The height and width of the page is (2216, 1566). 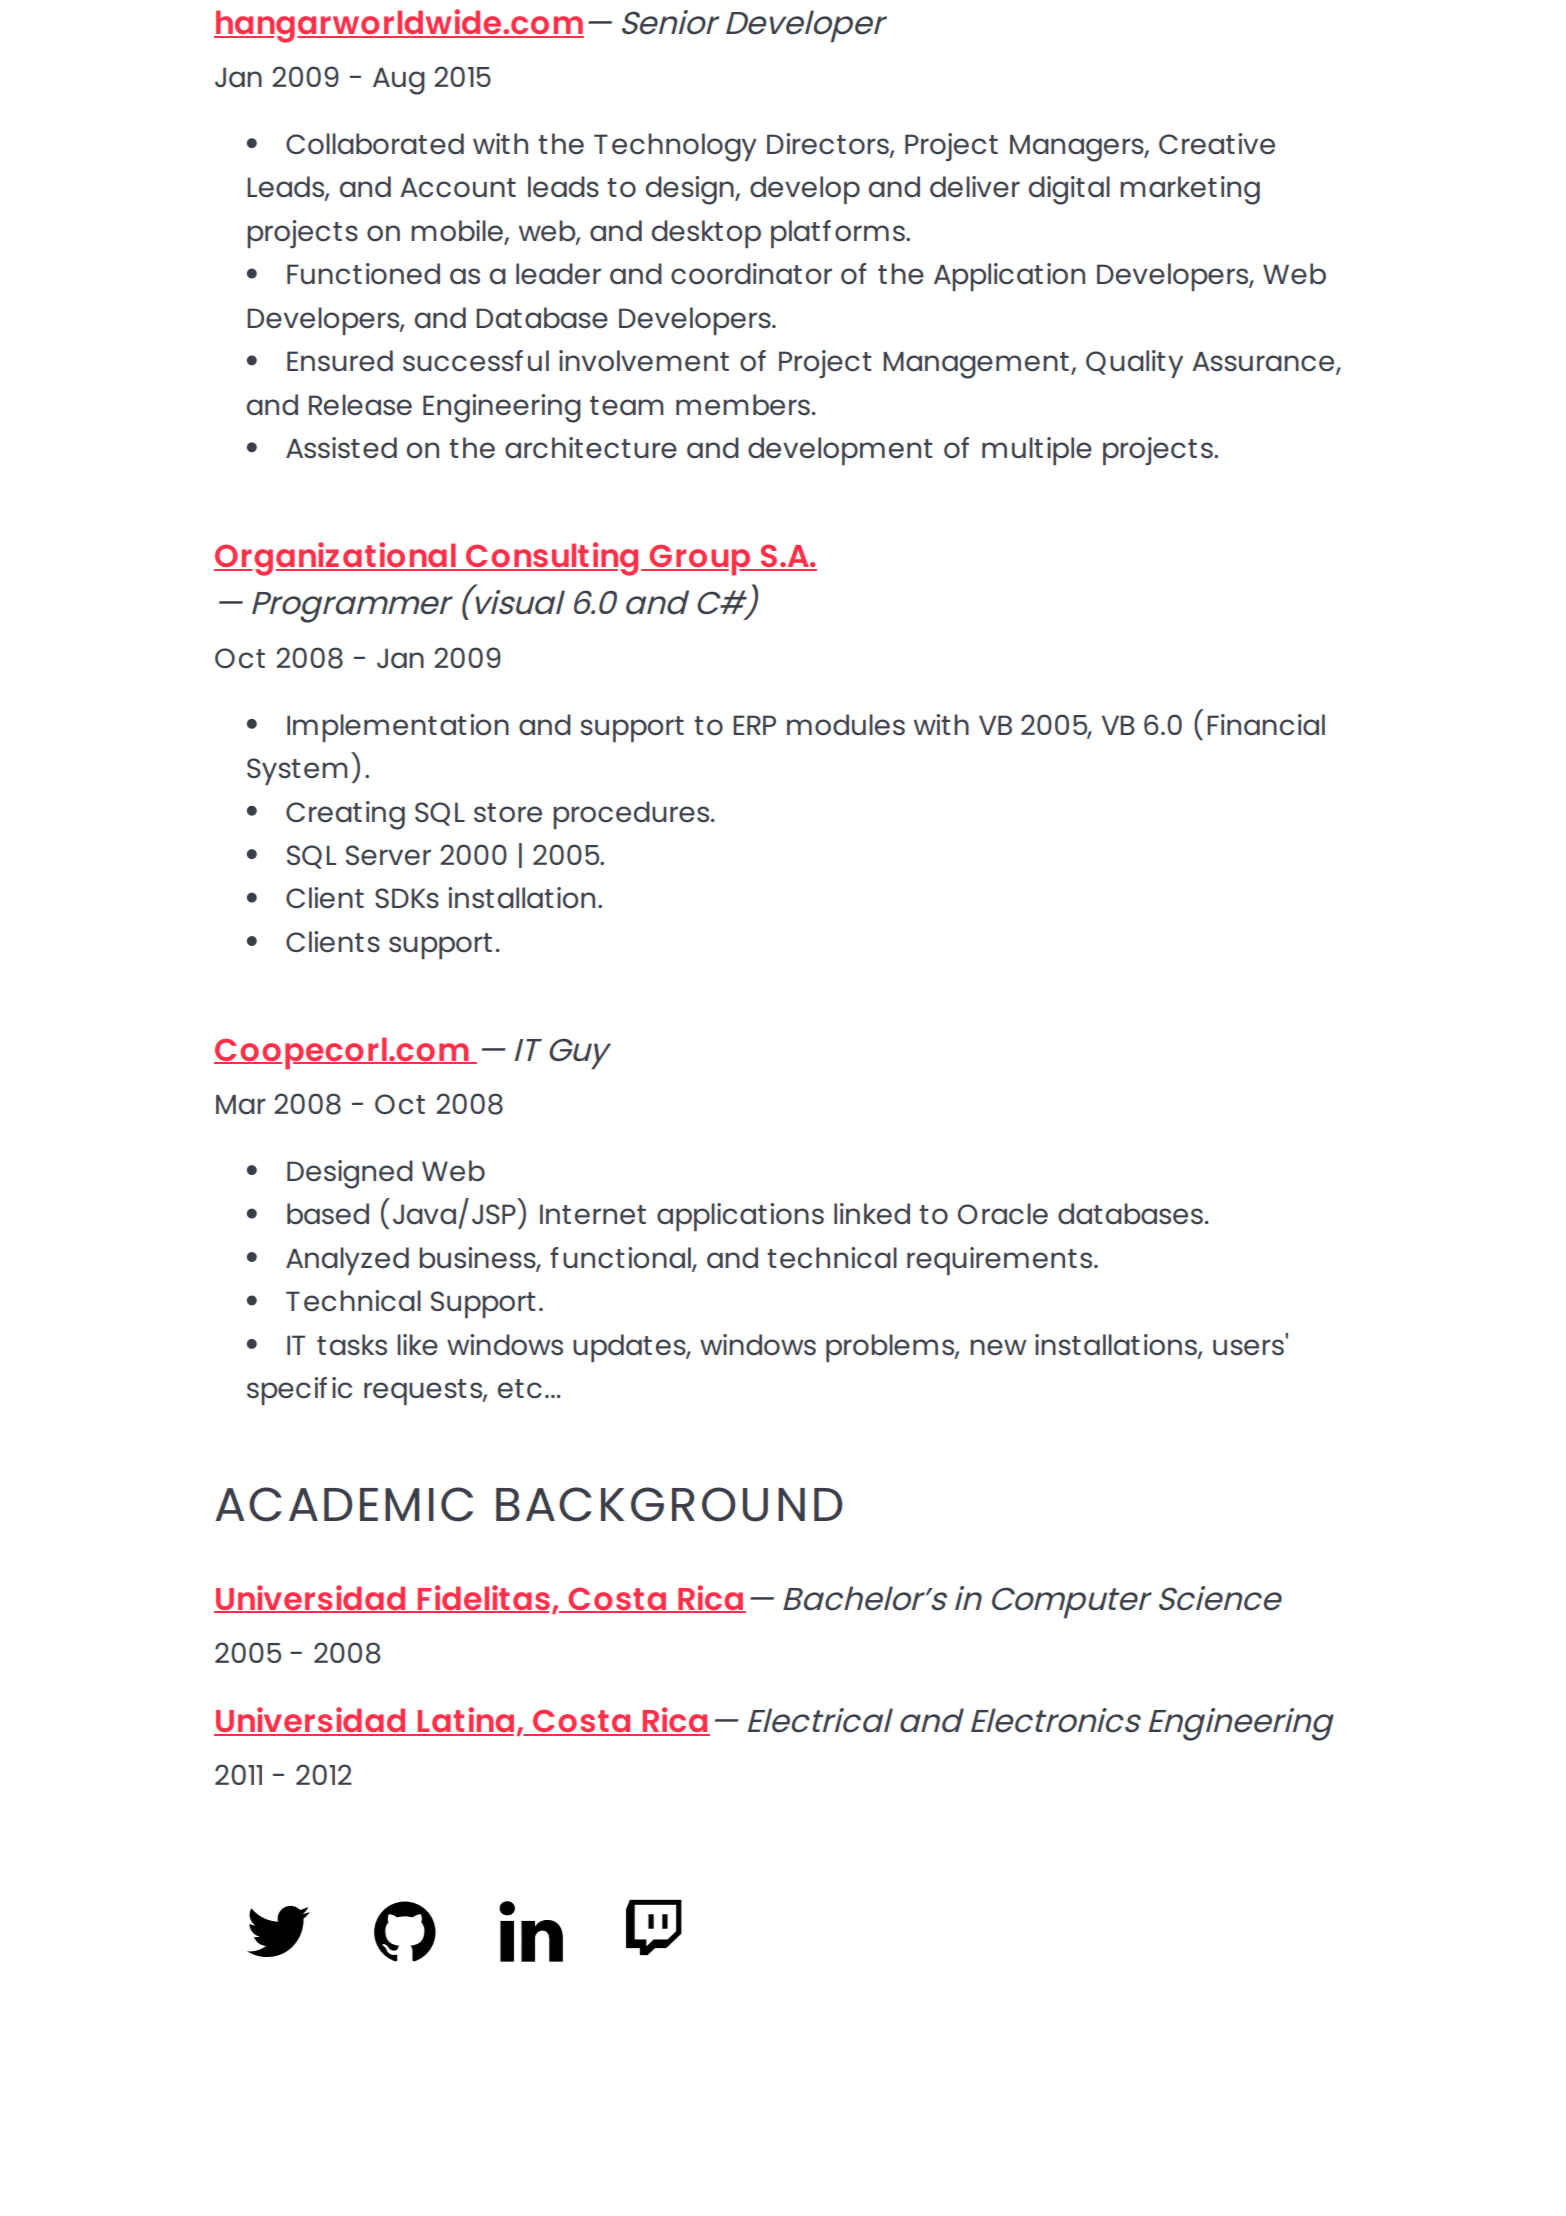 I want to click on Financial, so click(x=1266, y=725).
